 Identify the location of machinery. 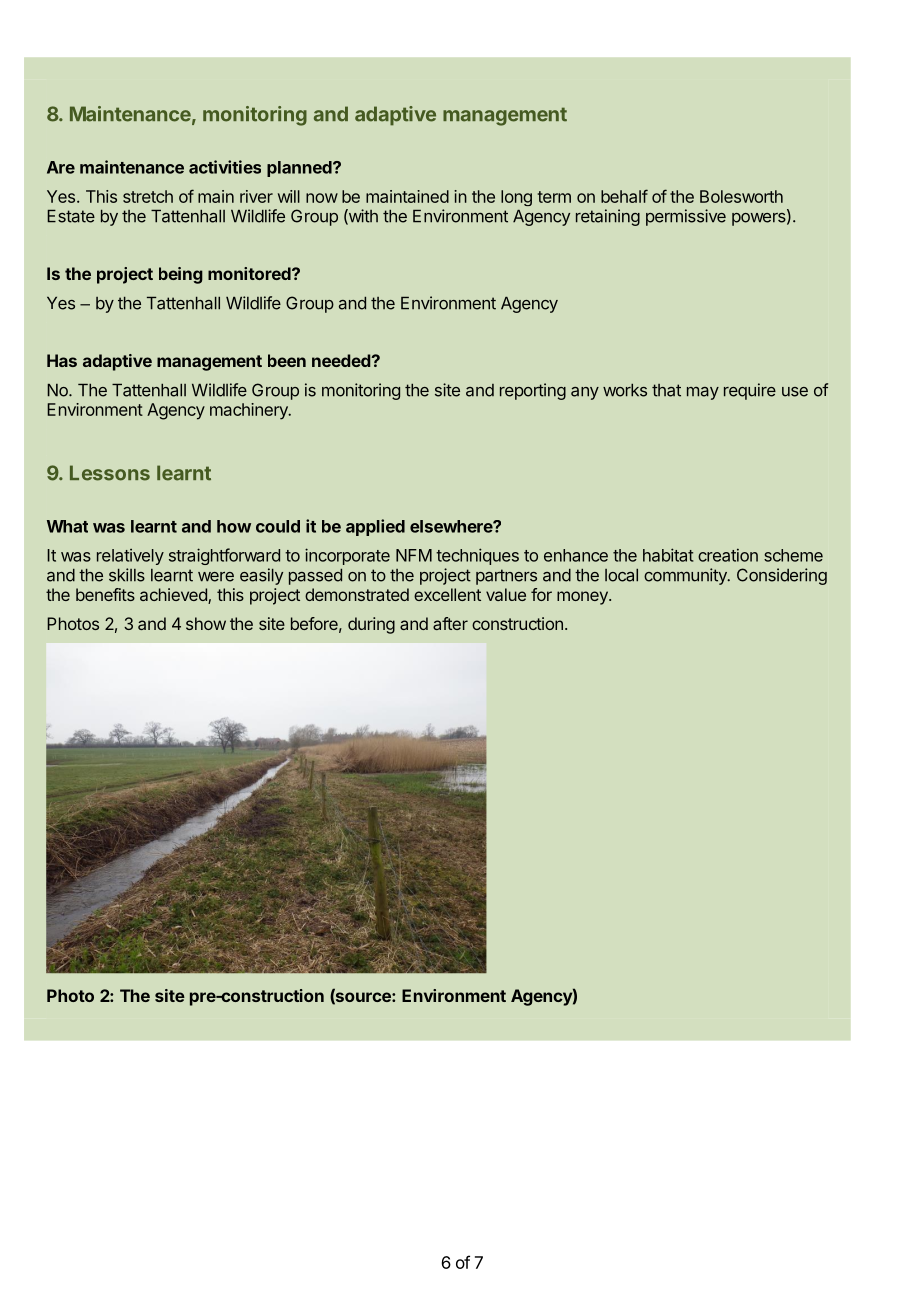
(250, 411).
